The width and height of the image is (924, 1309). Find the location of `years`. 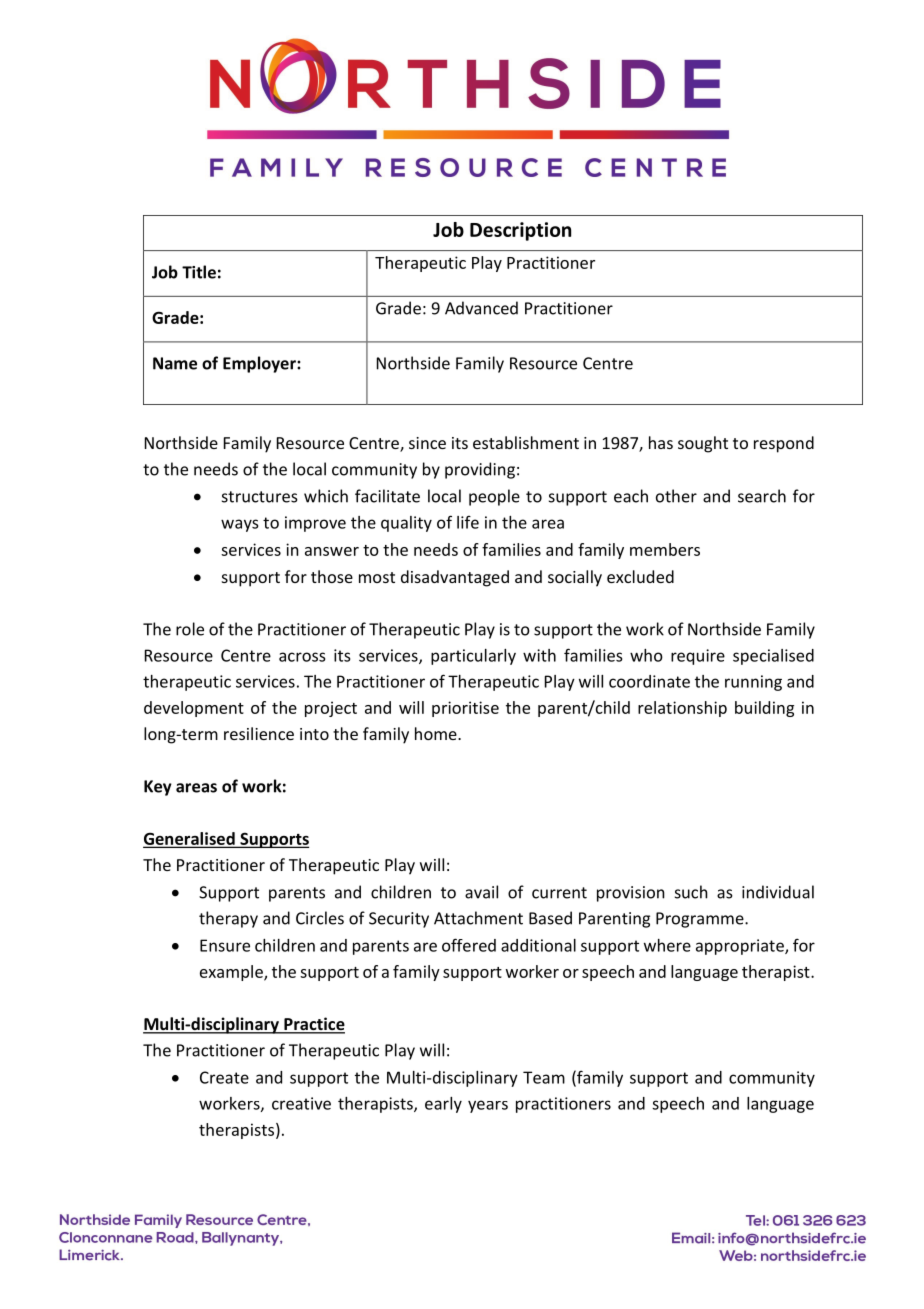

years is located at coordinates (488, 1106).
